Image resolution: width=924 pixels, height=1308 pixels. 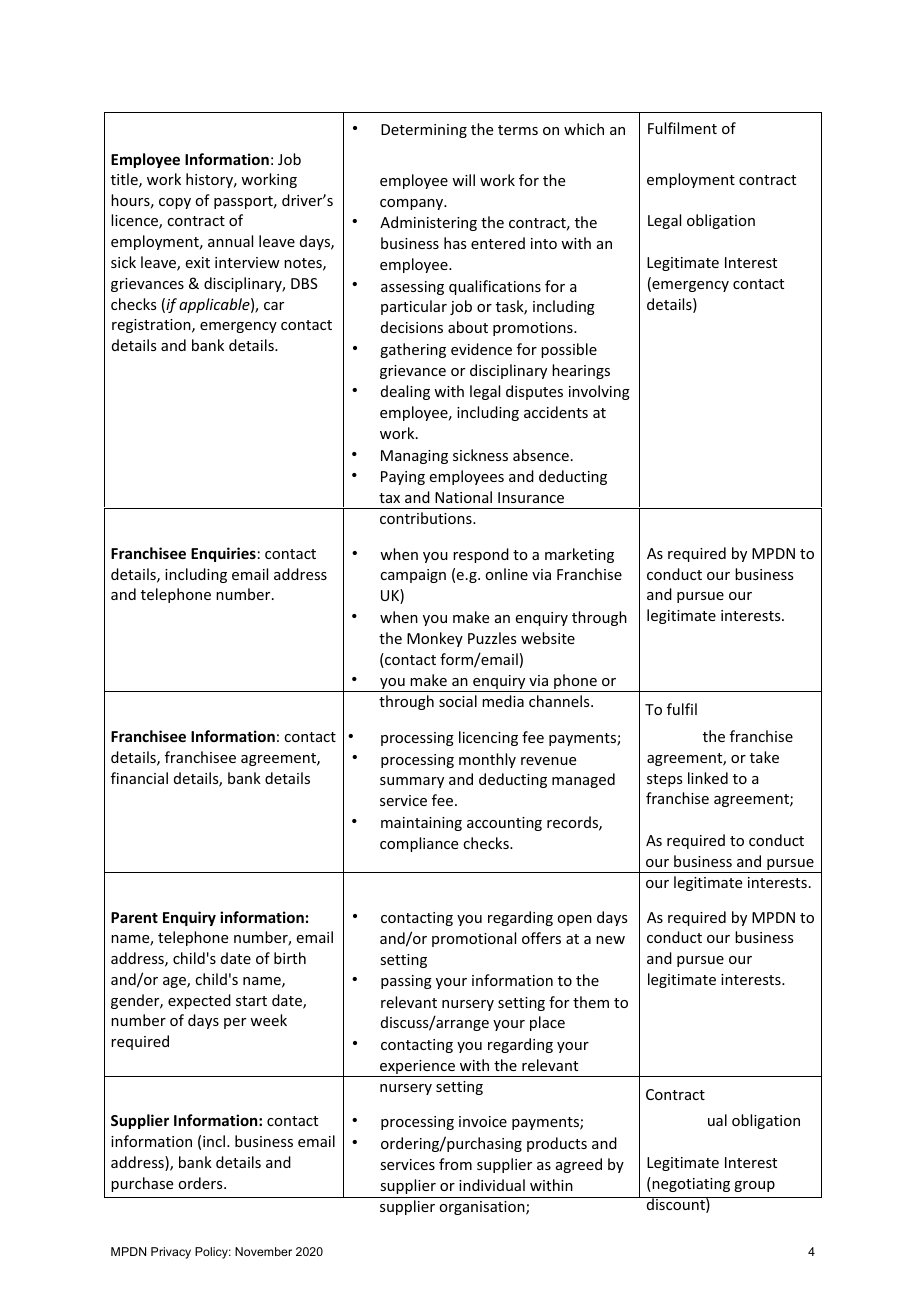 What do you see at coordinates (223, 554) in the screenshot?
I see `Enquiries` at bounding box center [223, 554].
